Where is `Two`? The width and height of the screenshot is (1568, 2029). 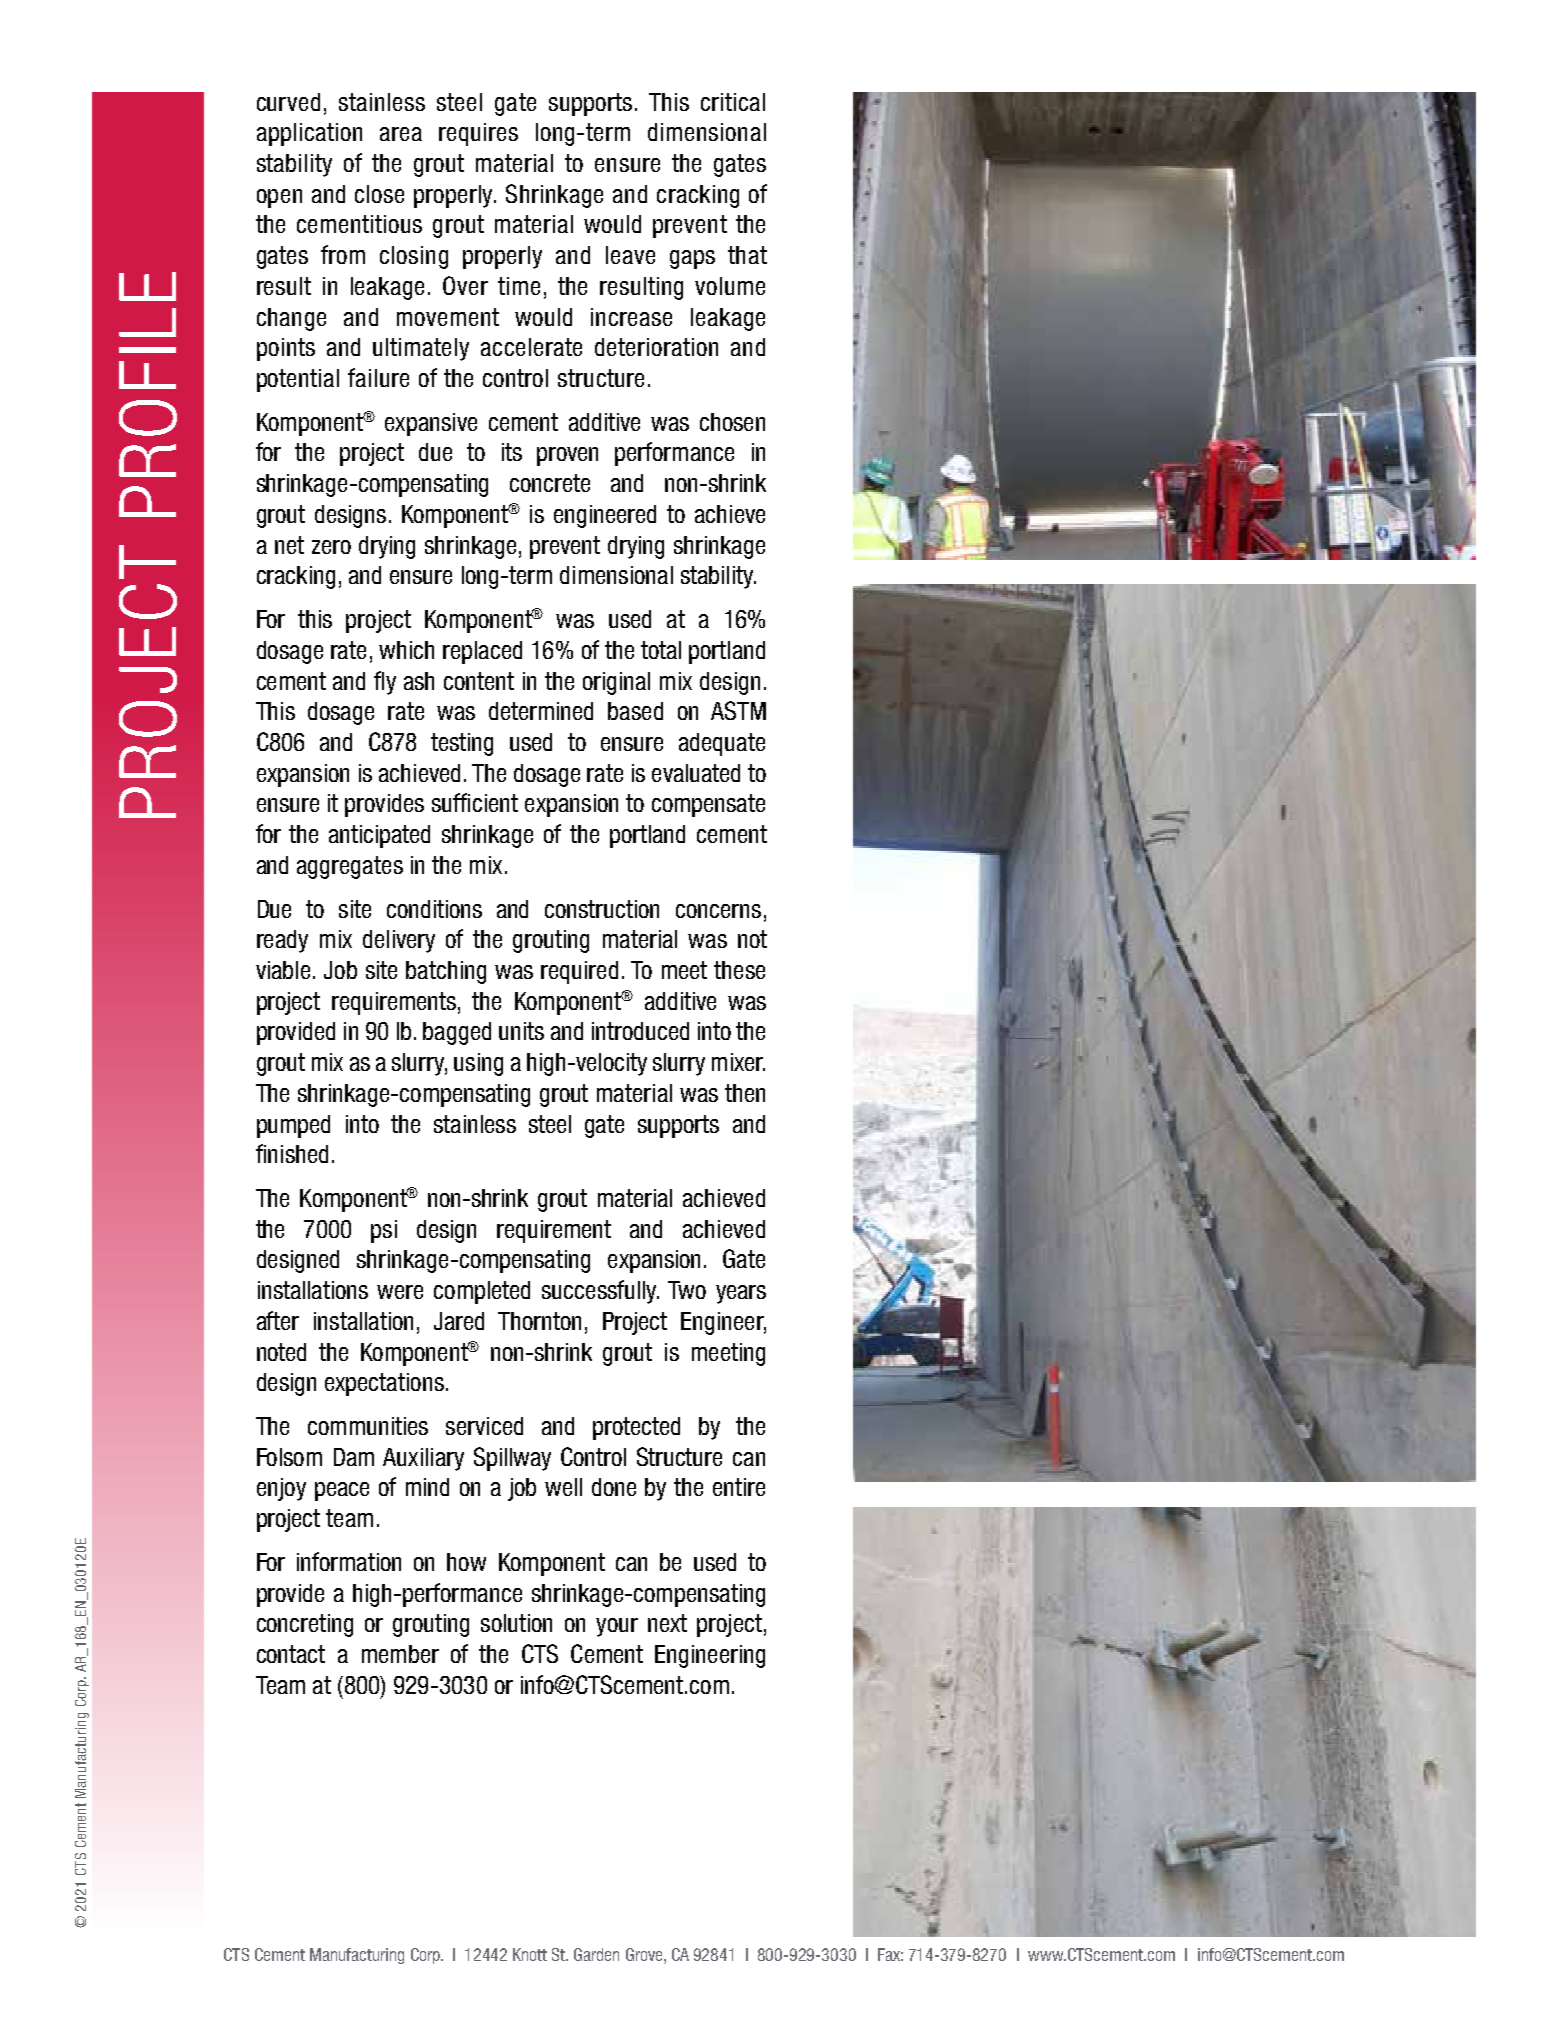 Two is located at coordinates (687, 1290).
